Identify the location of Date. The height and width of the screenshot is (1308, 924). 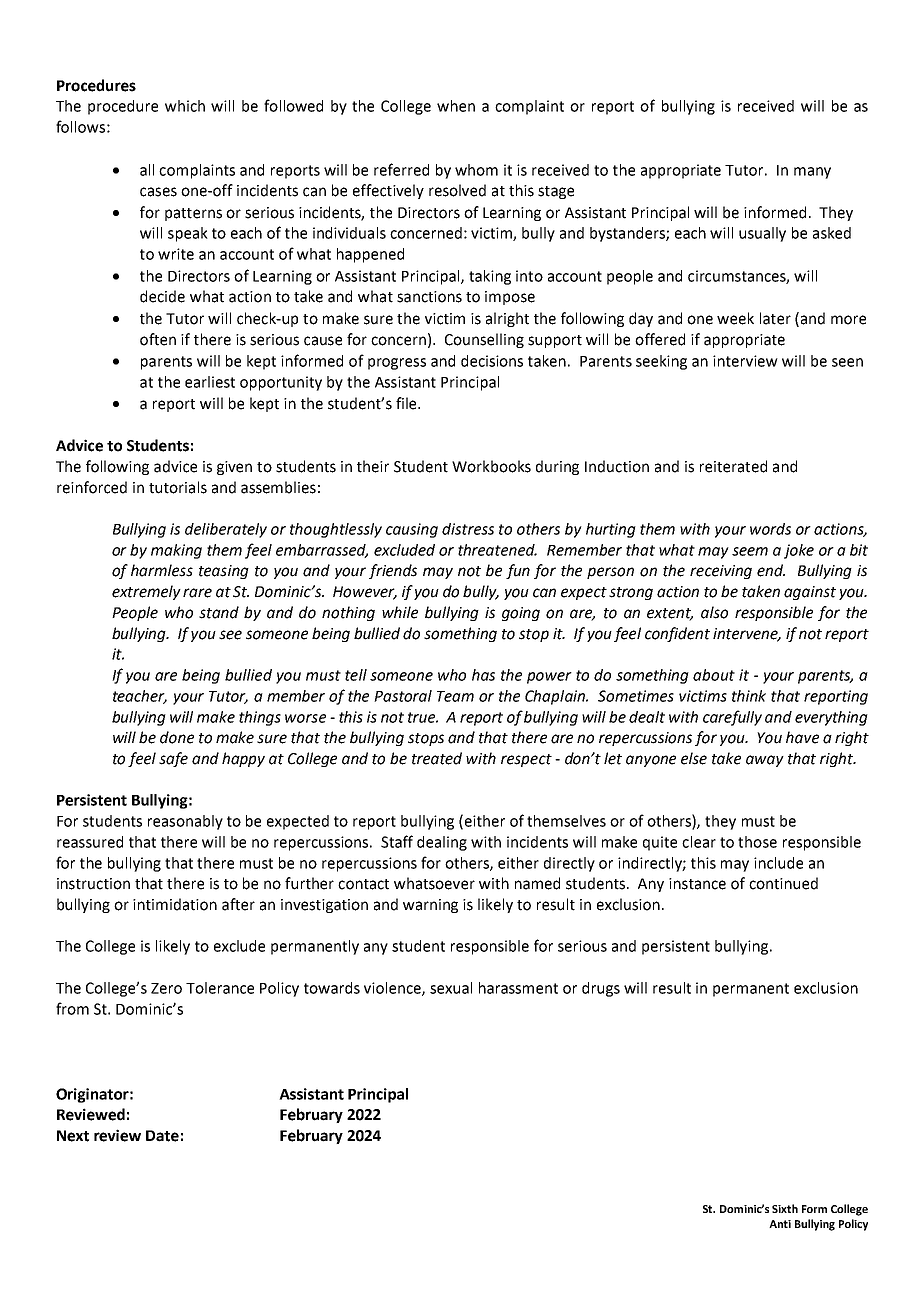
(162, 1136).
